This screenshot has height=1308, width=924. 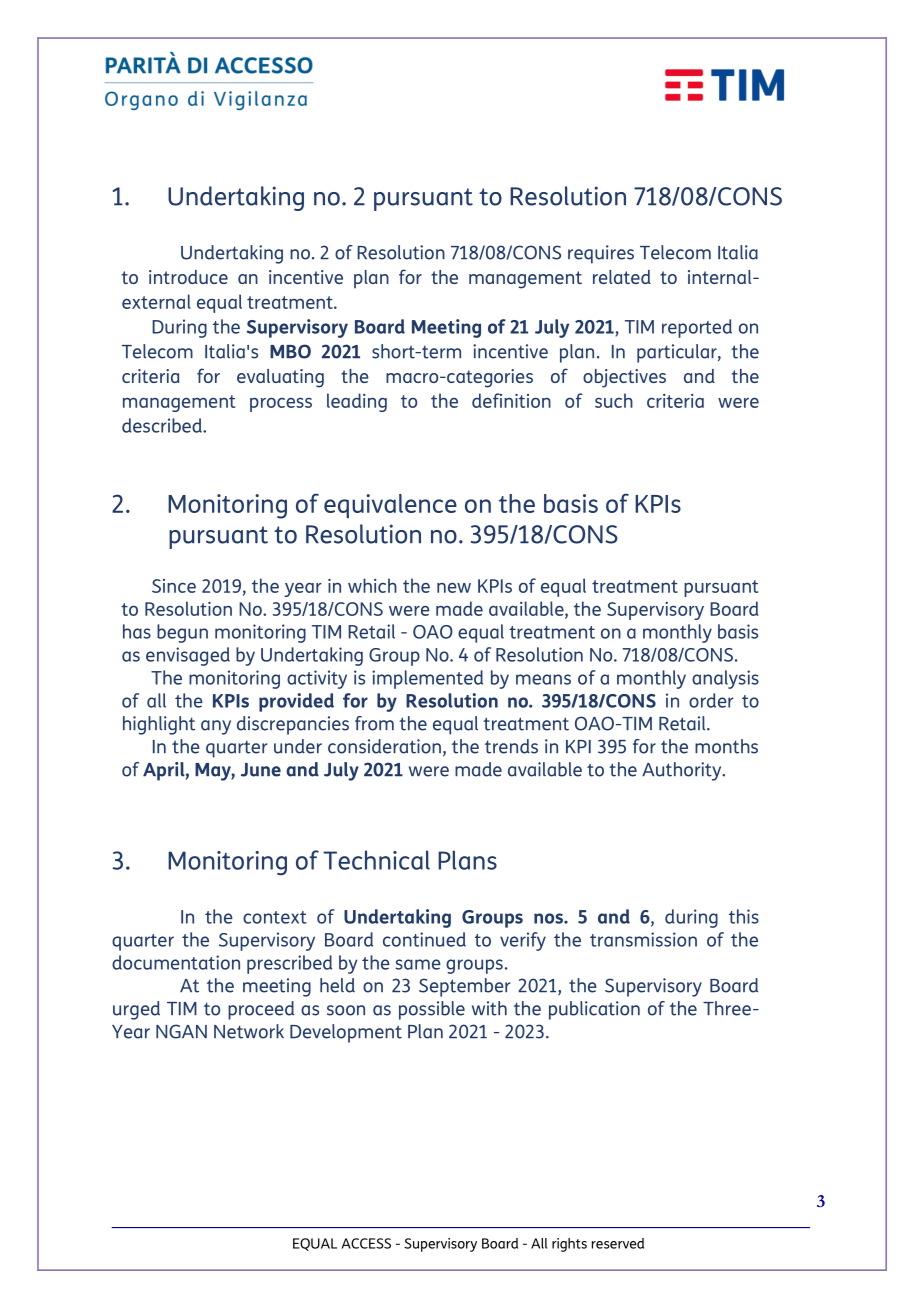 I want to click on new, so click(x=454, y=588).
